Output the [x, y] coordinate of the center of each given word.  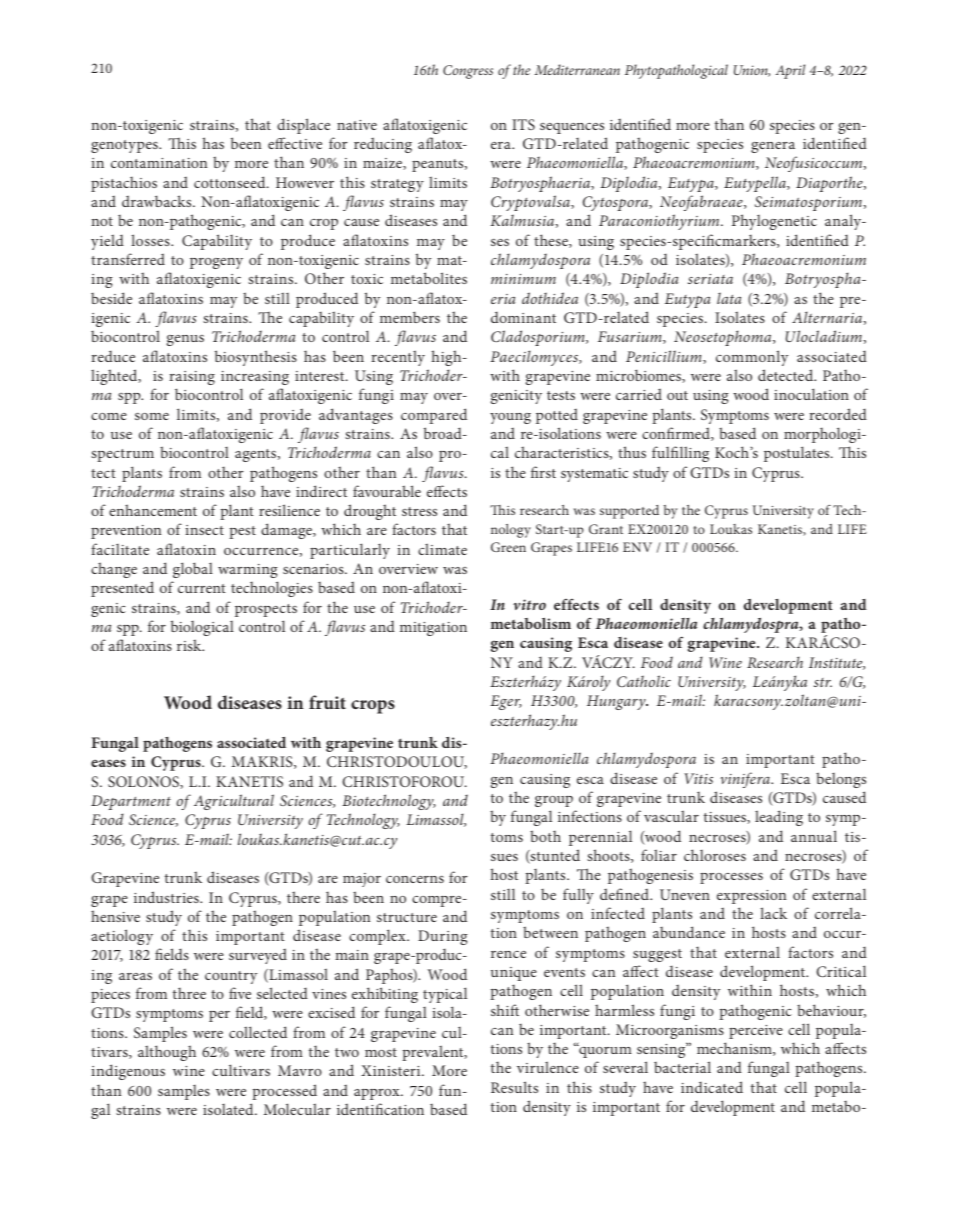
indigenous [128, 1072]
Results [514, 1087]
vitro [529, 604]
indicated [712, 1087]
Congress [468, 72]
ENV [637, 547]
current [202, 588]
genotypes [125, 146]
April [790, 71]
